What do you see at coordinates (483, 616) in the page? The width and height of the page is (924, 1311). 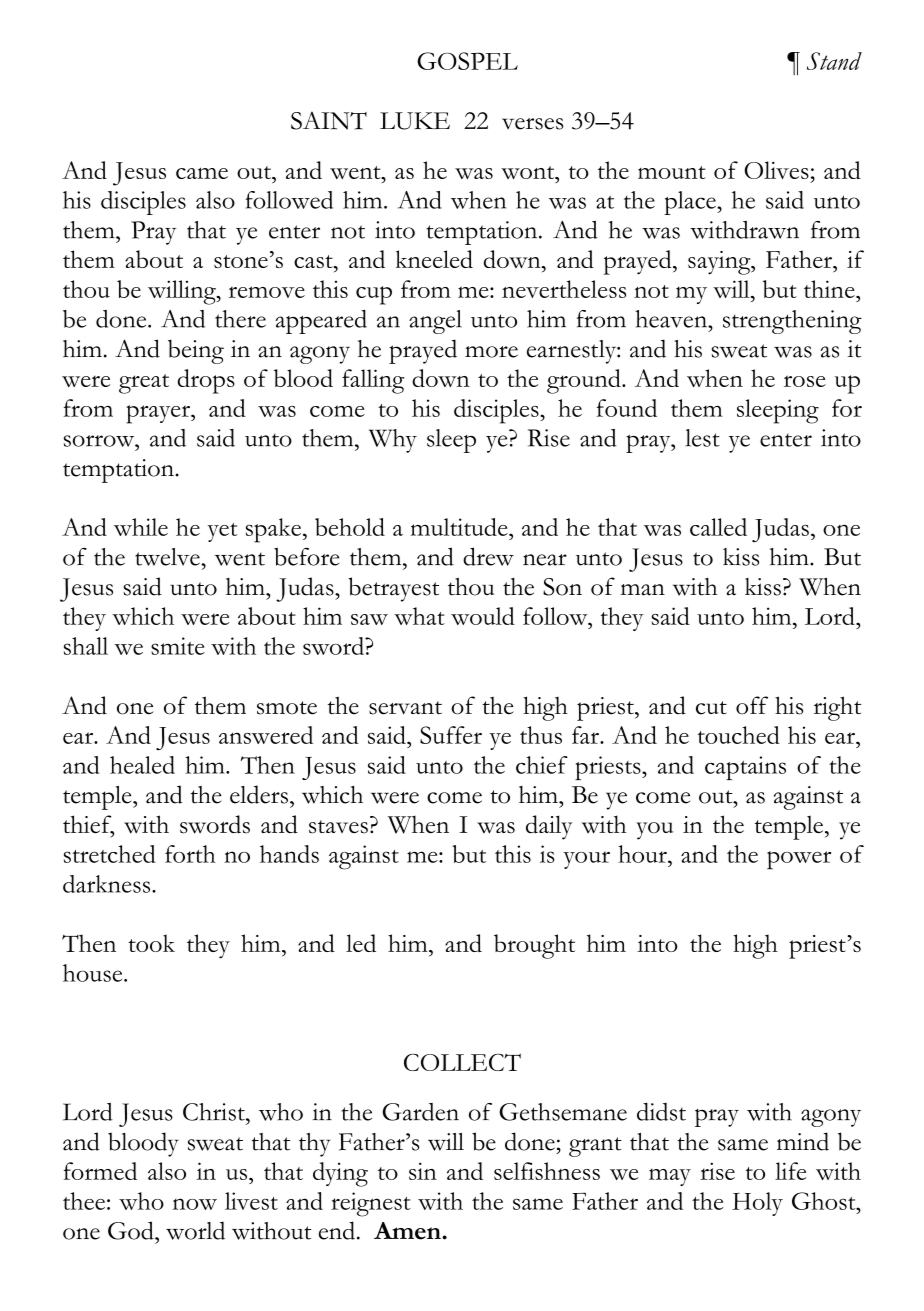 I see `would` at bounding box center [483, 616].
